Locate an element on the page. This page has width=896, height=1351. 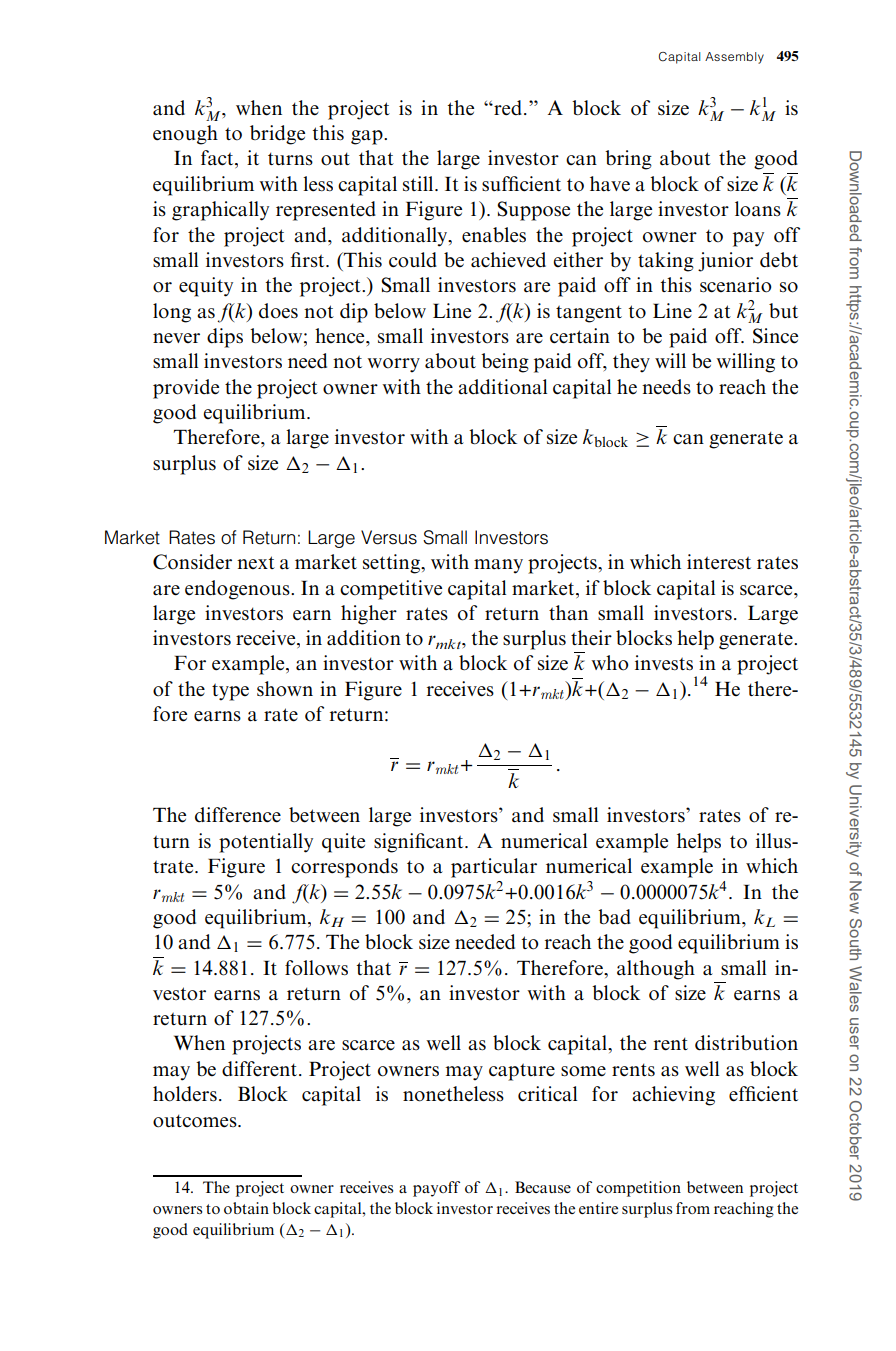
invests is located at coordinates (664, 663).
